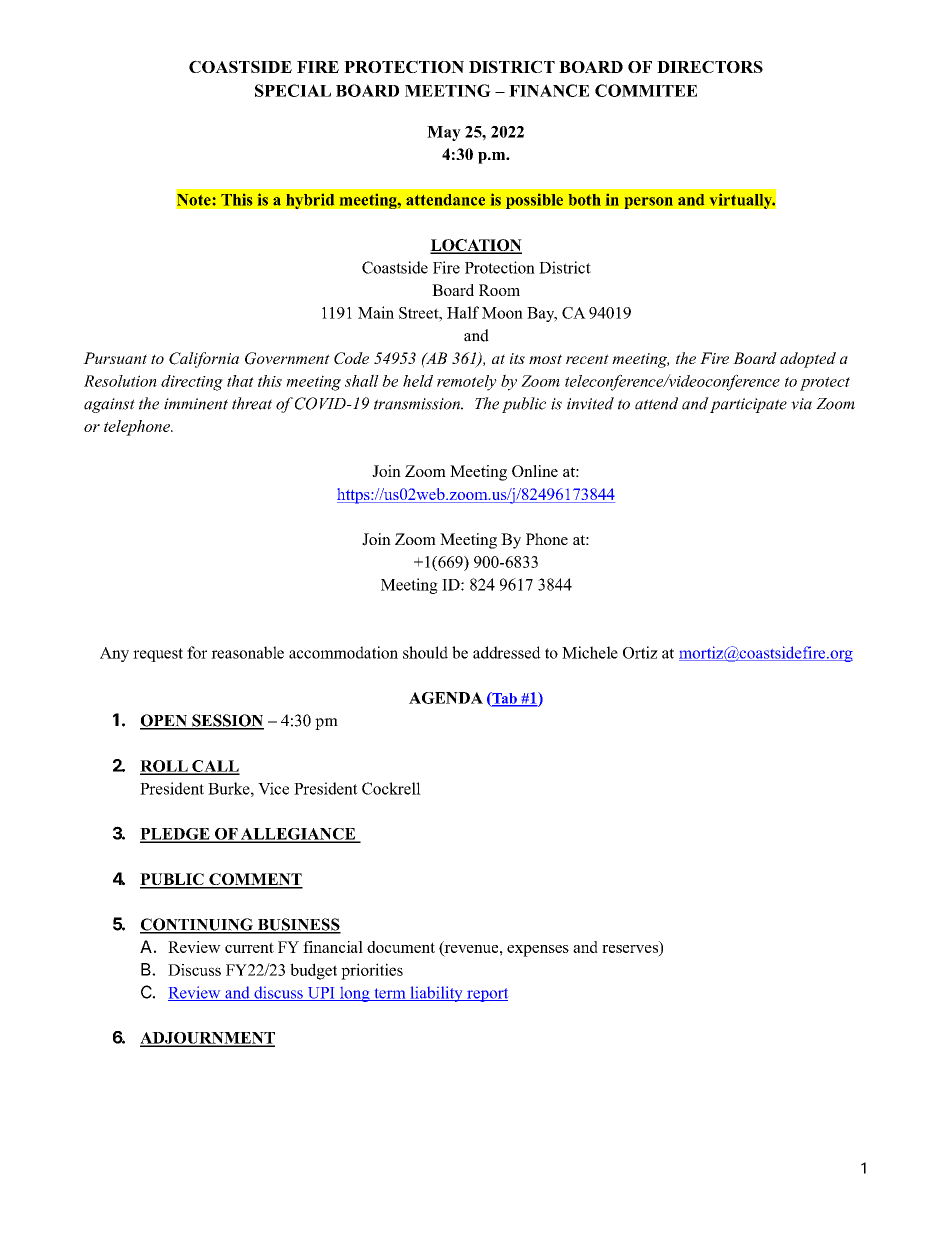 The width and height of the screenshot is (952, 1233). I want to click on Online, so click(535, 471).
